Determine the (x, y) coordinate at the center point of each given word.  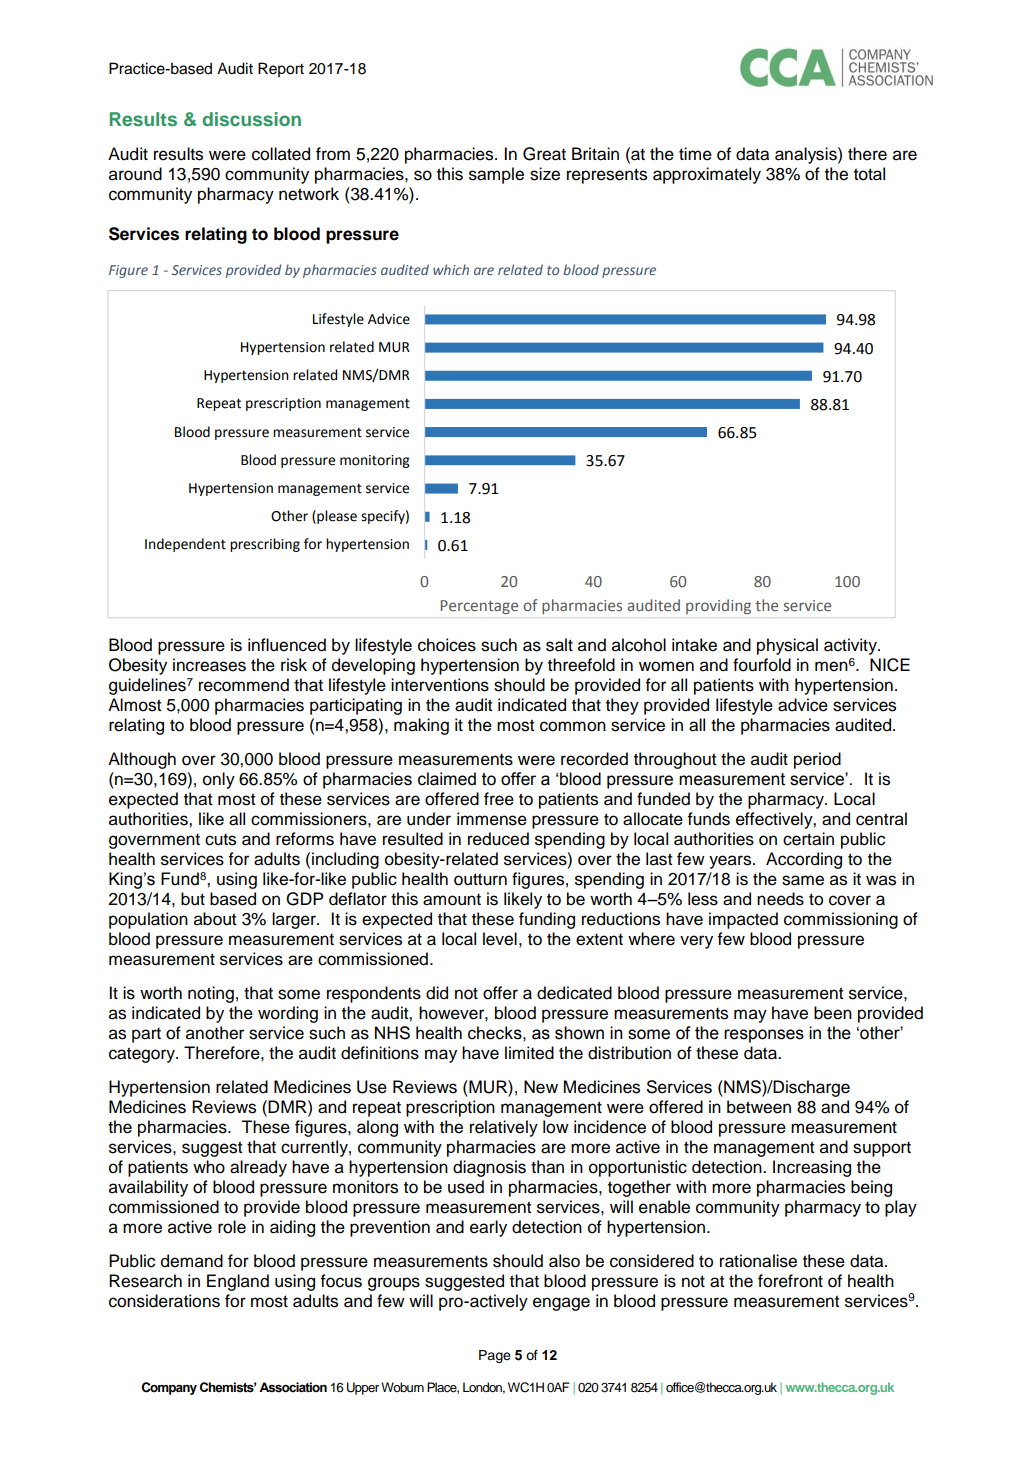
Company (169, 1388)
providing (718, 606)
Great (544, 154)
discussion (251, 119)
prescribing (265, 545)
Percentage (479, 607)
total (869, 174)
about (215, 919)
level (500, 939)
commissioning (841, 920)
